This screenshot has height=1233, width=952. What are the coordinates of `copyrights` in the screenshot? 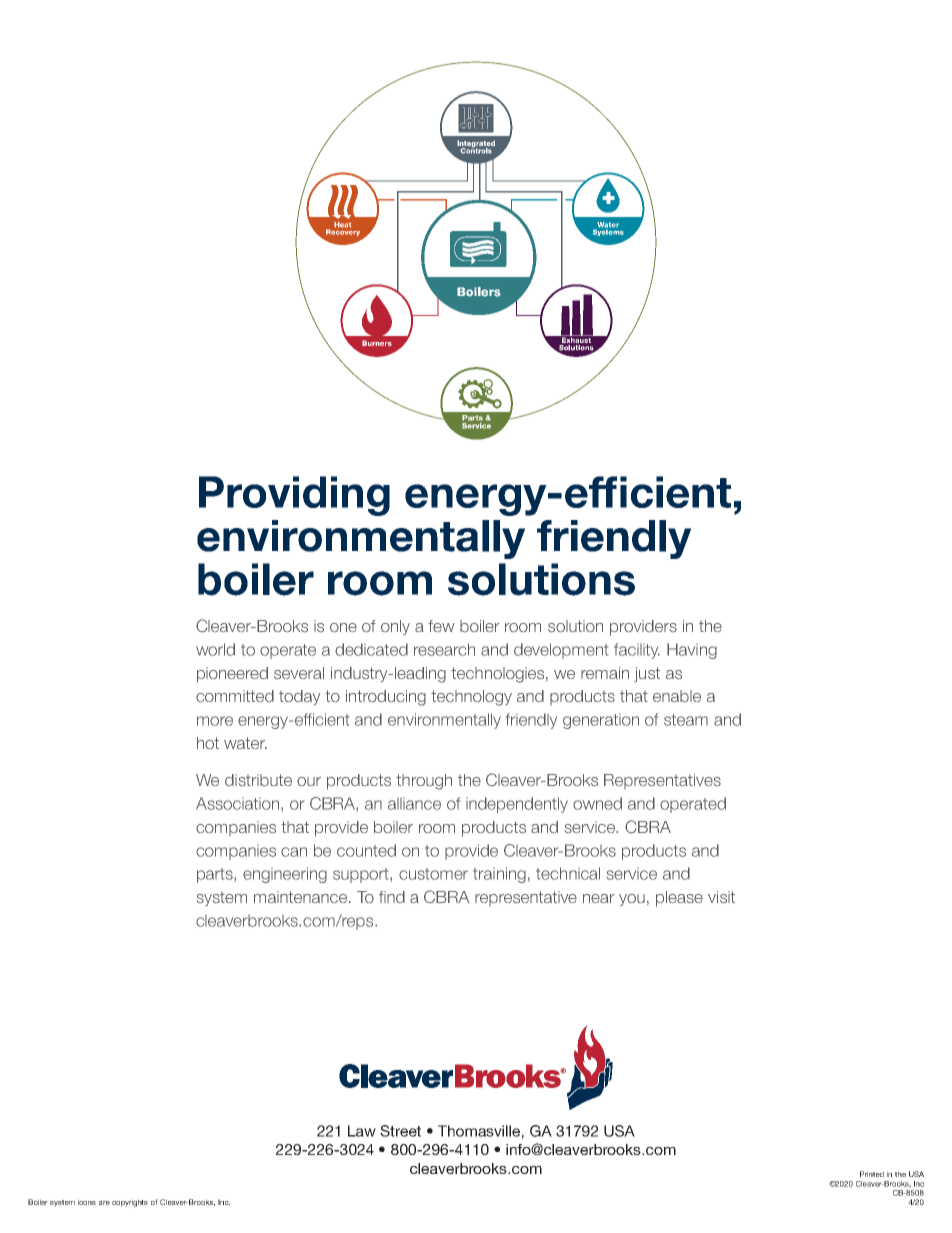 It's located at (130, 1203).
